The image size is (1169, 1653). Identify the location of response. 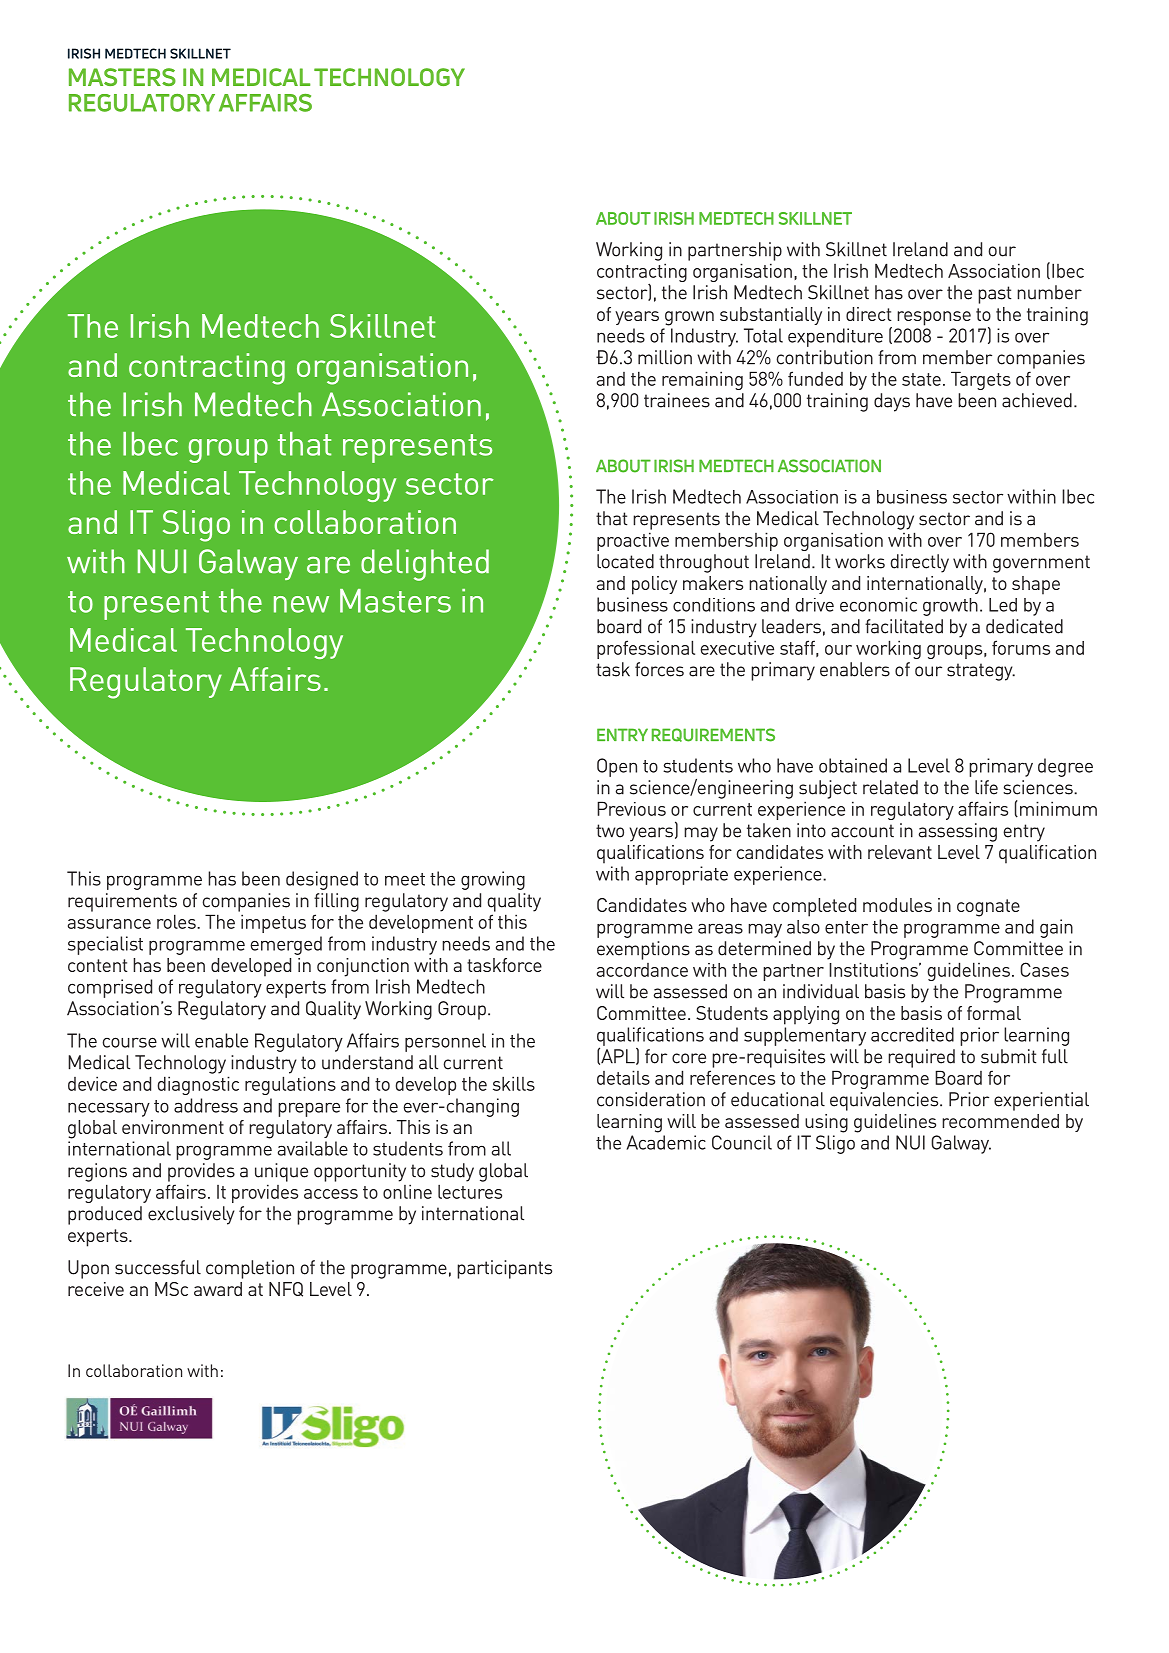
(934, 318).
